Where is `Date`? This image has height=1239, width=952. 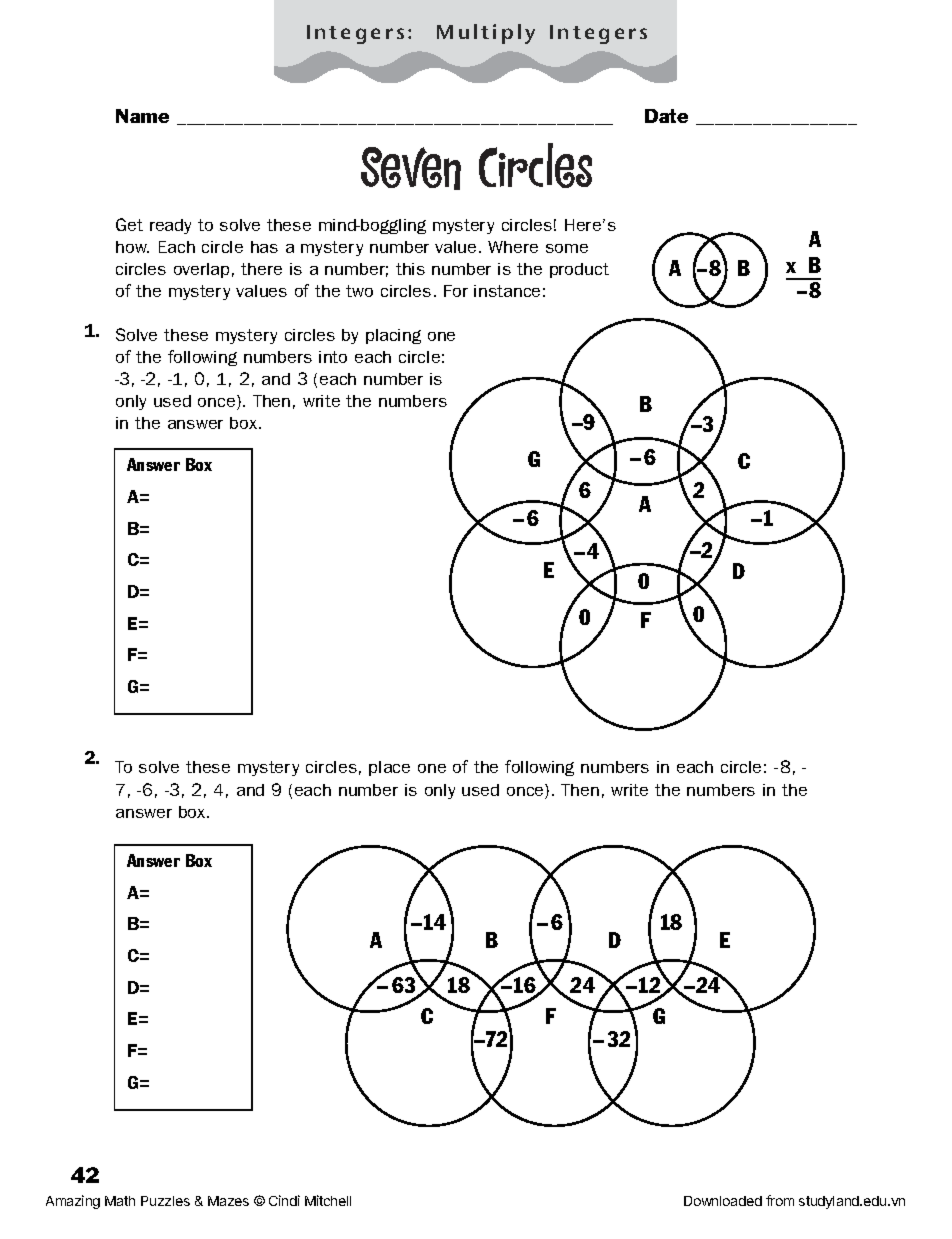
Date is located at coordinates (666, 116).
